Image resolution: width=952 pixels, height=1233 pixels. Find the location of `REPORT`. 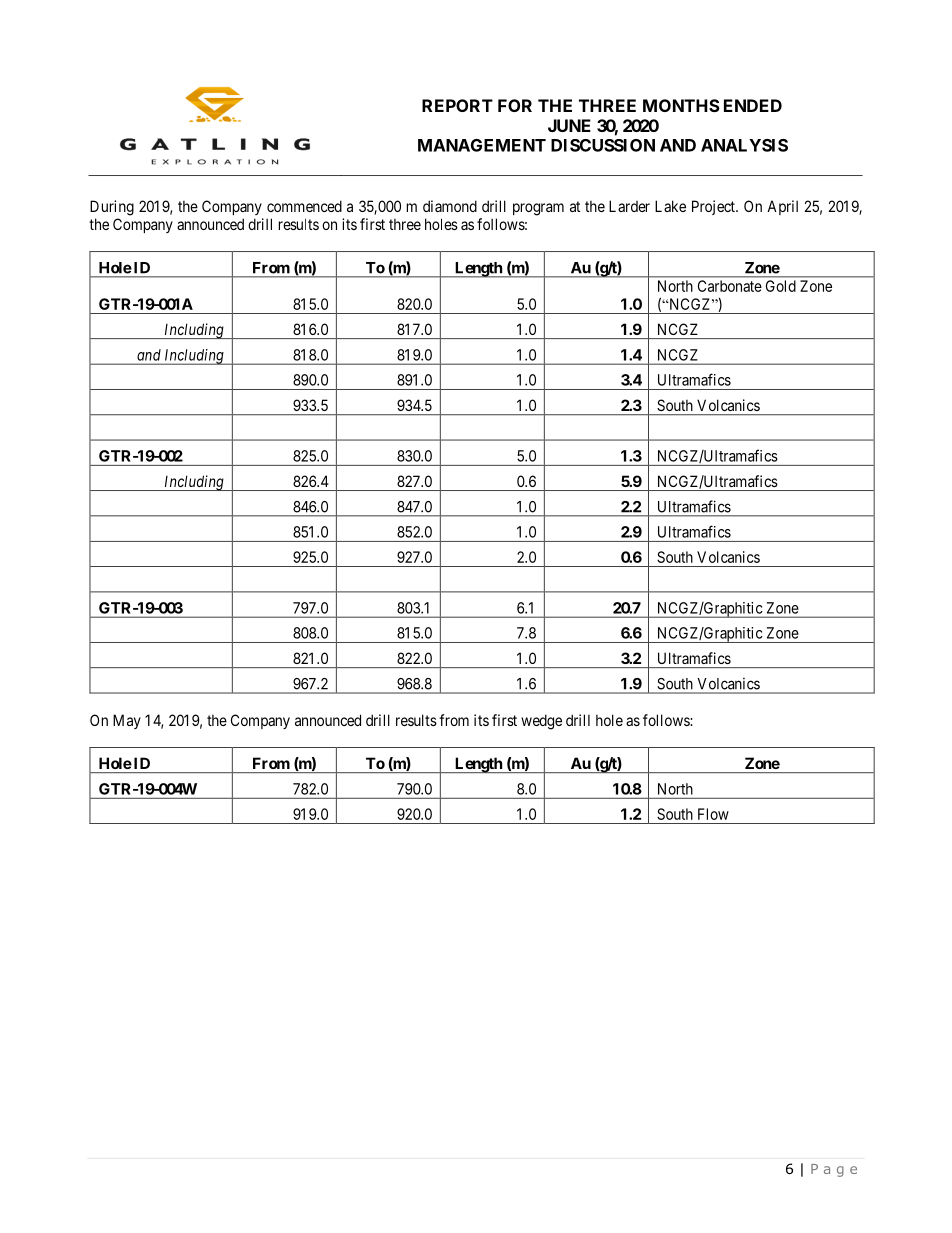

REPORT is located at coordinates (457, 105).
